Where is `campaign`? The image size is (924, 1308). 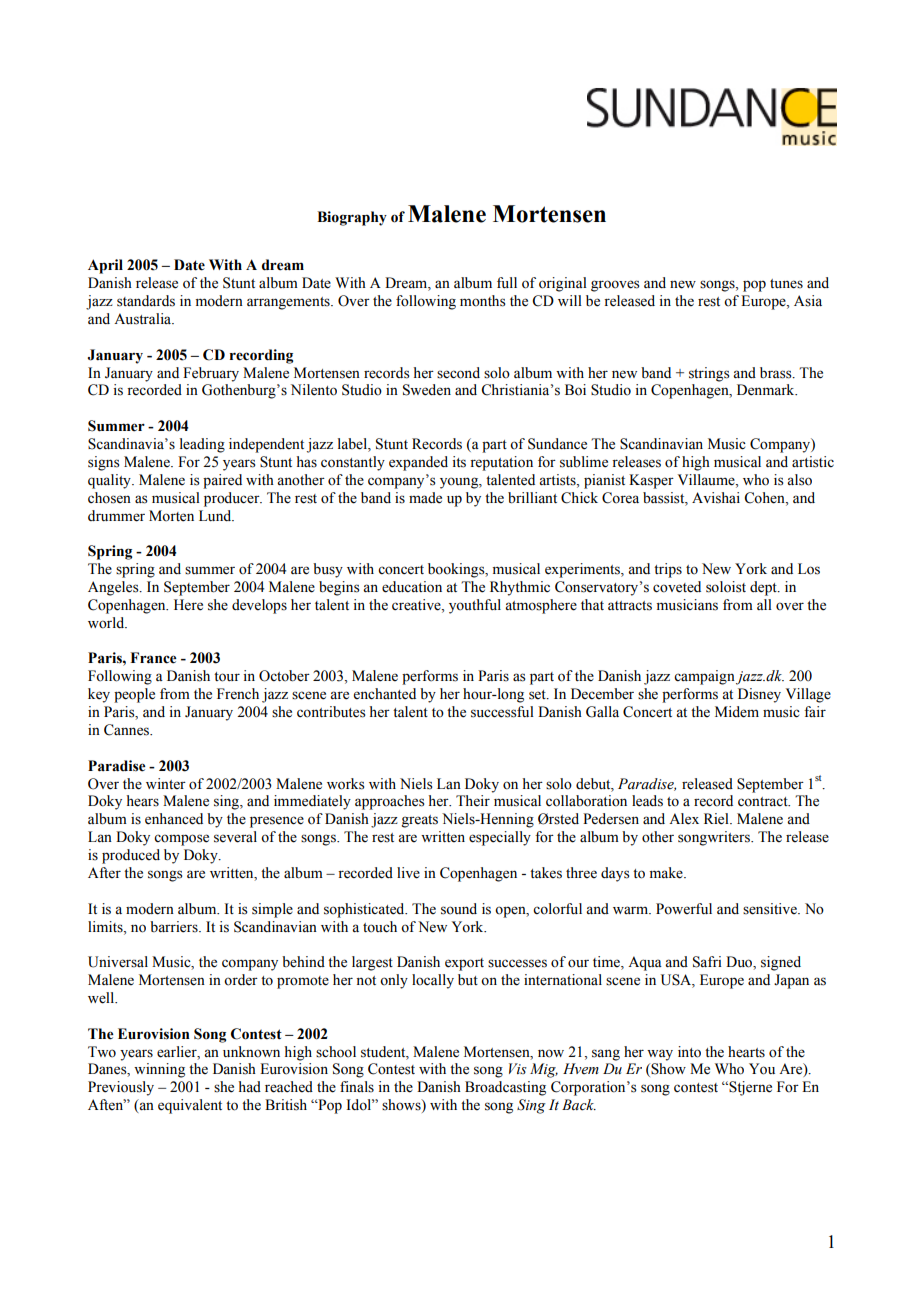 campaign is located at coordinates (705, 677).
